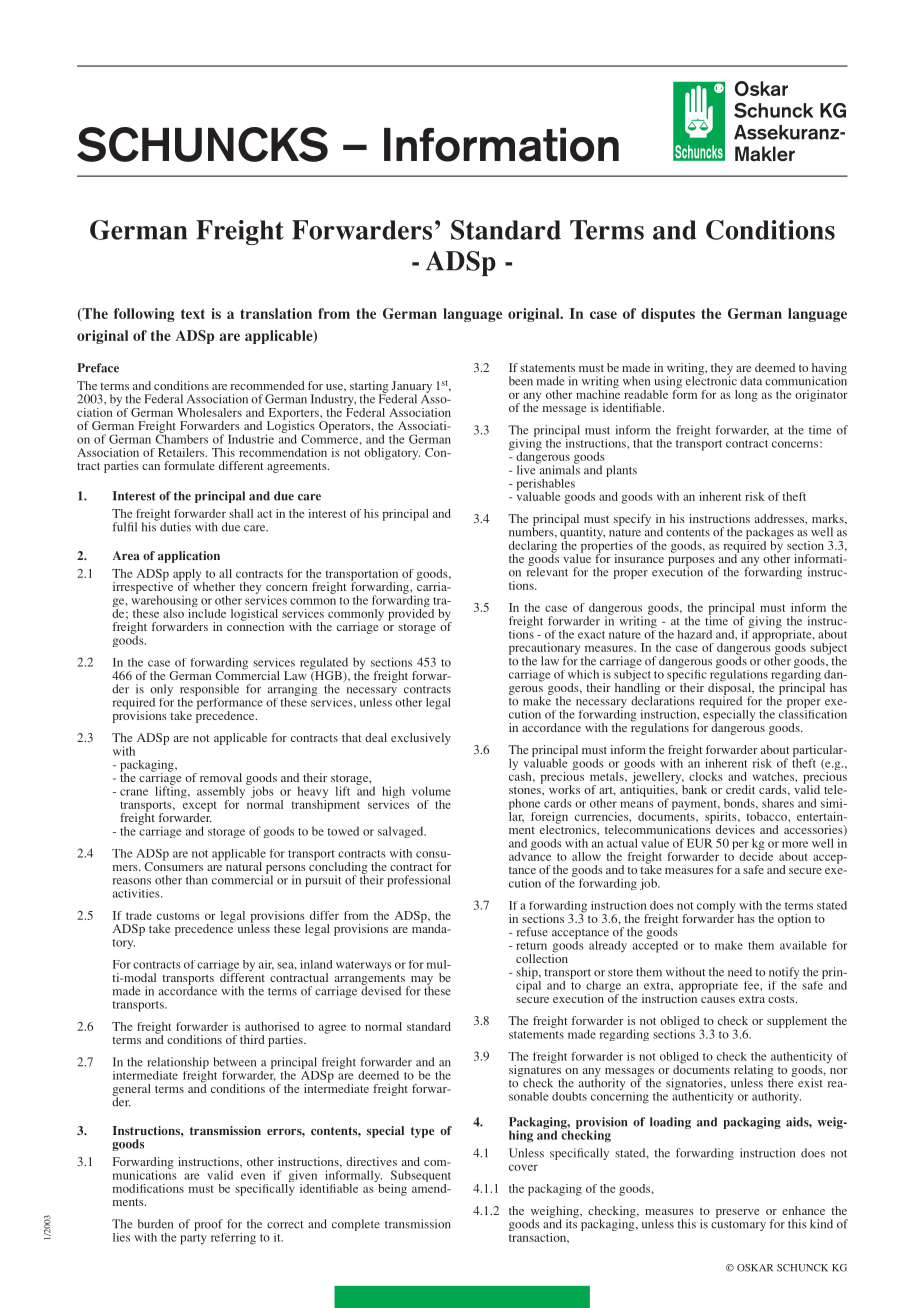 Image resolution: width=924 pixels, height=1308 pixels. What do you see at coordinates (431, 791) in the image?
I see `volume` at bounding box center [431, 791].
